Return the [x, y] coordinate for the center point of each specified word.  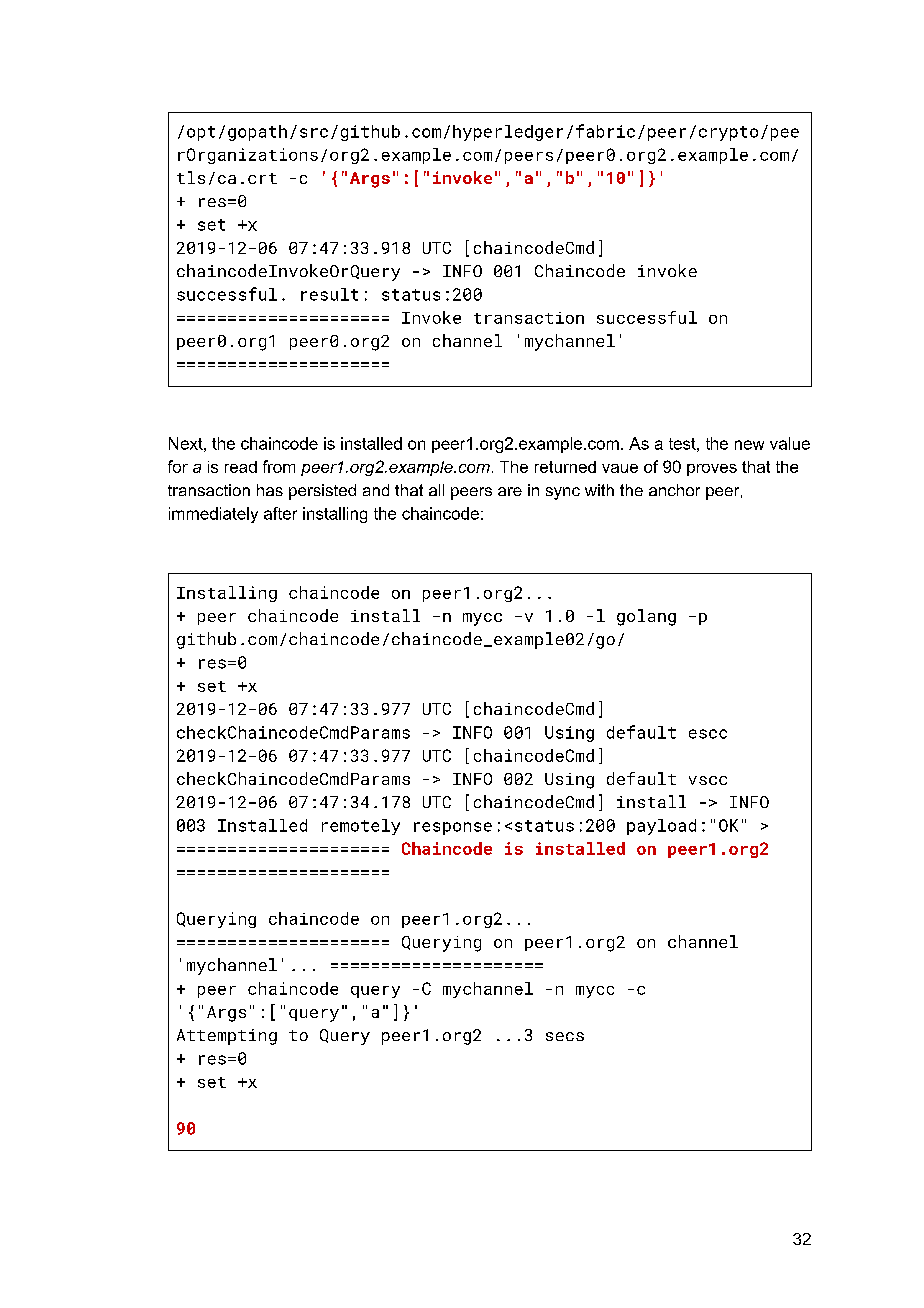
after [280, 513]
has [270, 490]
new [749, 445]
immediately [213, 515]
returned [565, 467]
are [510, 491]
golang [646, 617]
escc [708, 734]
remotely [361, 827]
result [329, 294]
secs [565, 1036]
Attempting [227, 1037]
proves [712, 470]
